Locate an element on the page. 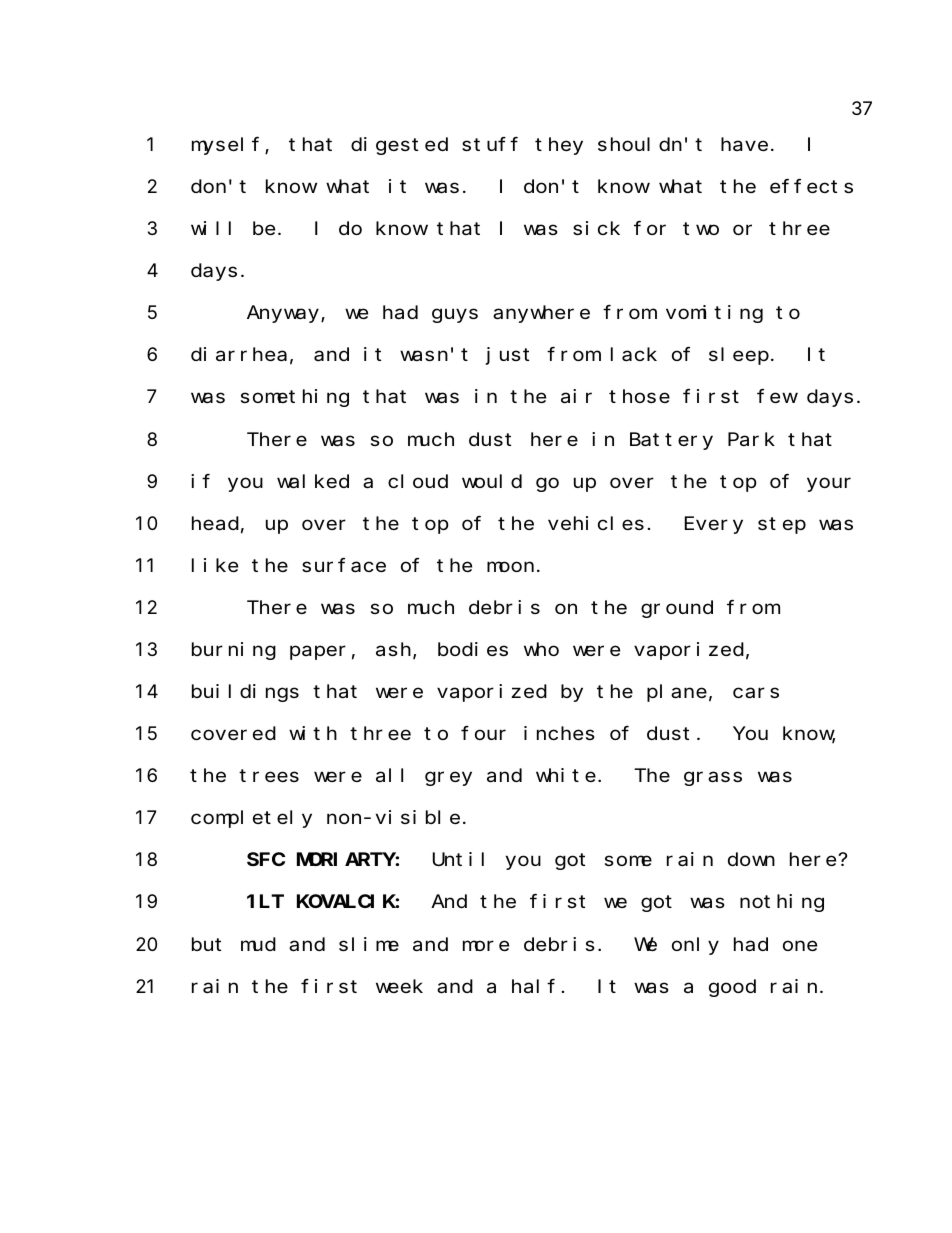  who is located at coordinates (541, 649).
